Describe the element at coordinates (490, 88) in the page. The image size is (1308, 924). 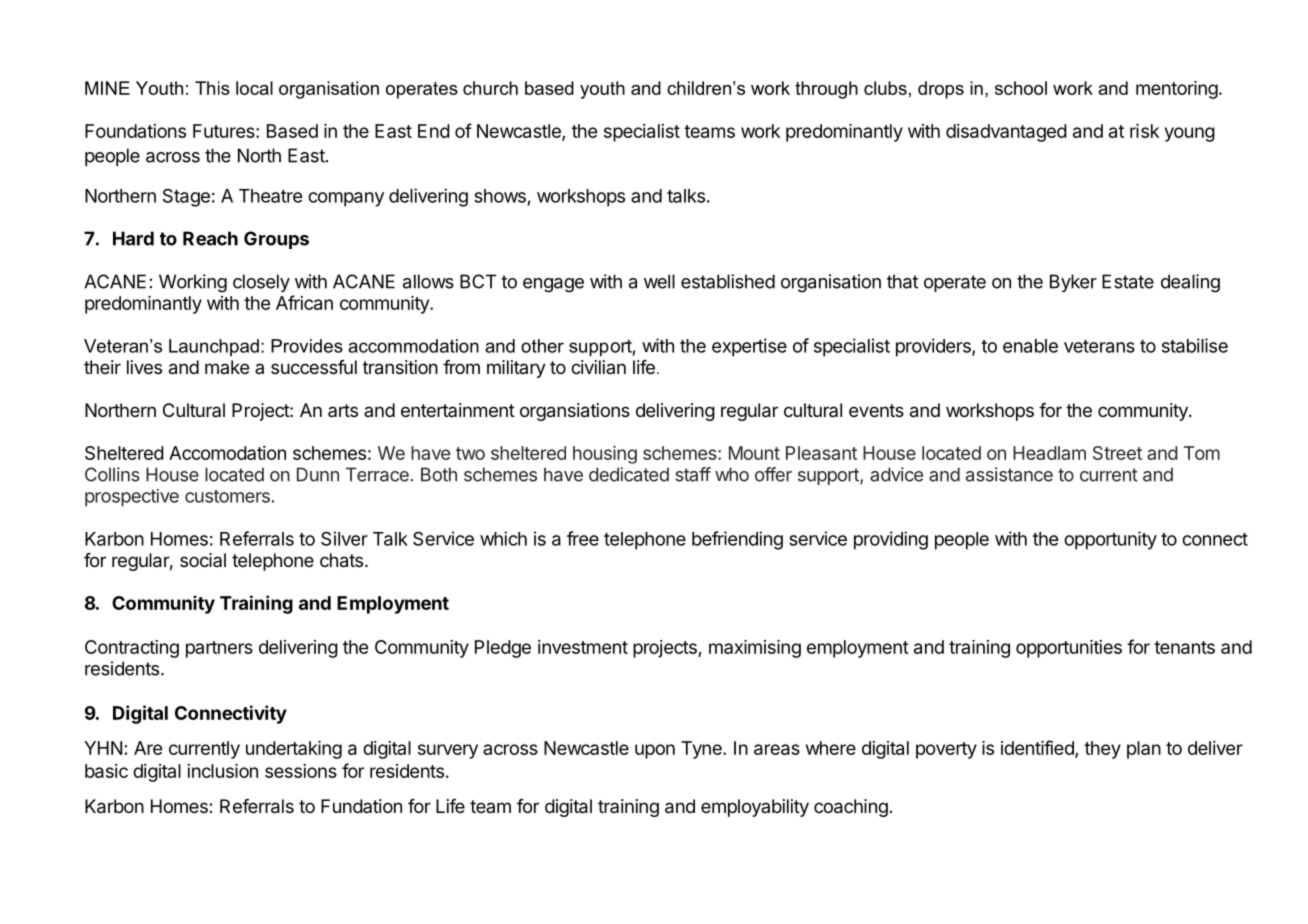
I see `church` at that location.
